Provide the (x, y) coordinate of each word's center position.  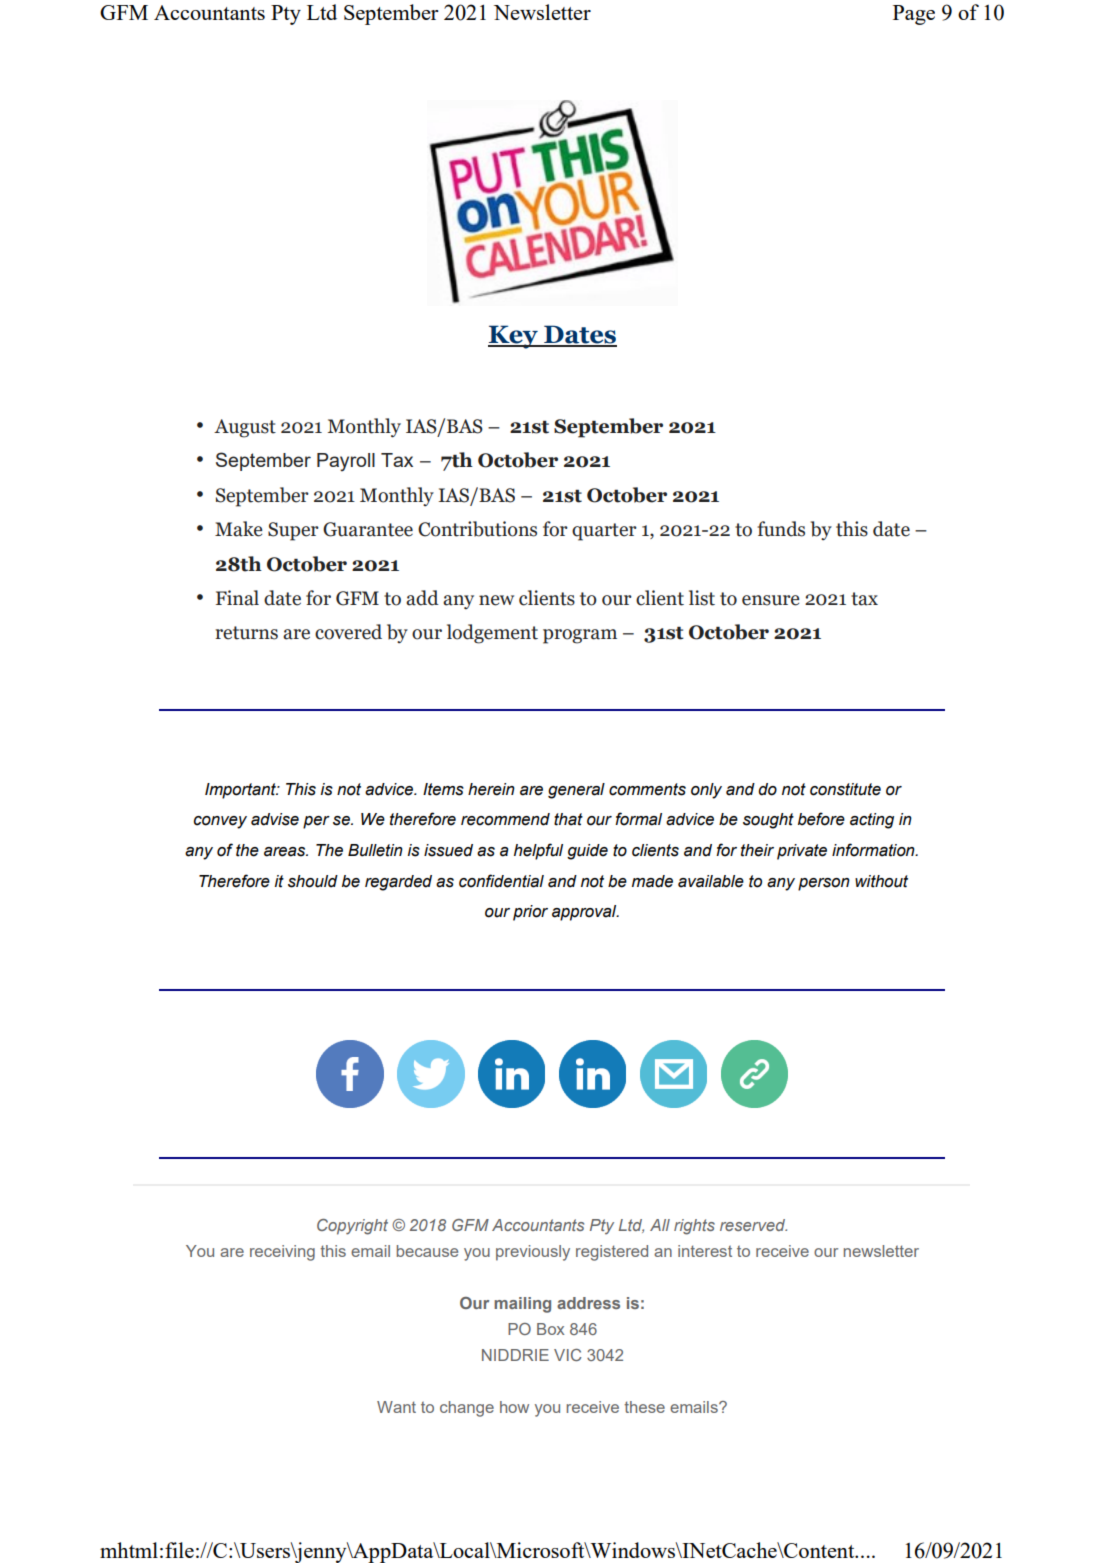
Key (514, 337)
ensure (771, 600)
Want (396, 1407)
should (313, 881)
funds (781, 529)
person (824, 884)
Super (293, 531)
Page (914, 15)
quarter (604, 532)
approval (585, 913)
